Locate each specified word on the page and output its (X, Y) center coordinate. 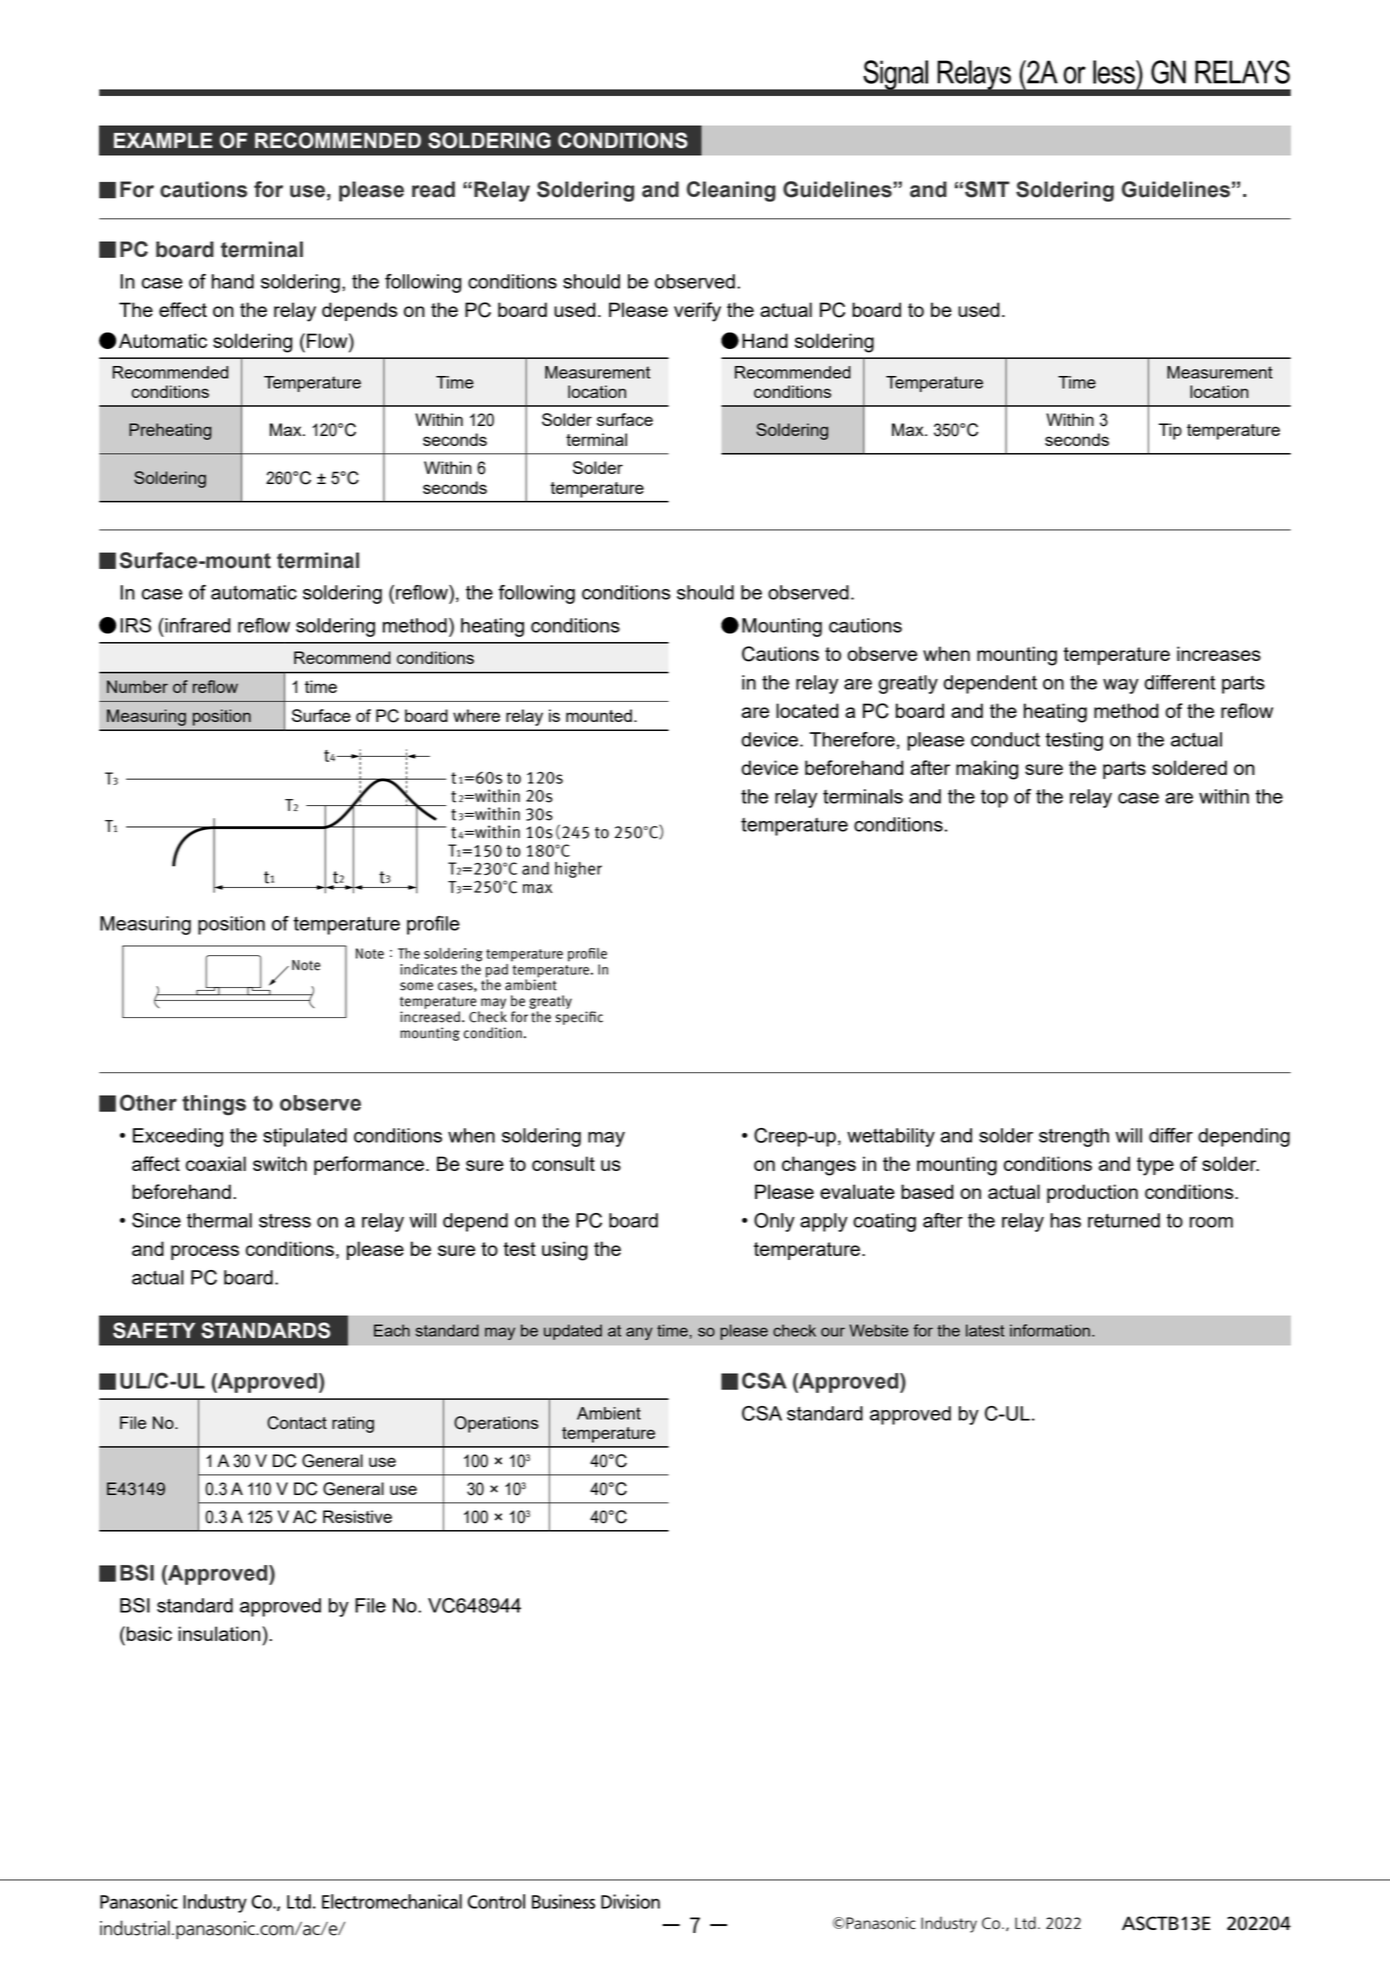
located (807, 710)
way (1121, 686)
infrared (196, 625)
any (639, 1333)
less (1115, 72)
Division (630, 1901)
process (205, 1252)
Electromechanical (392, 1901)
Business (563, 1901)
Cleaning (731, 191)
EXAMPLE (163, 140)
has (1065, 1220)
